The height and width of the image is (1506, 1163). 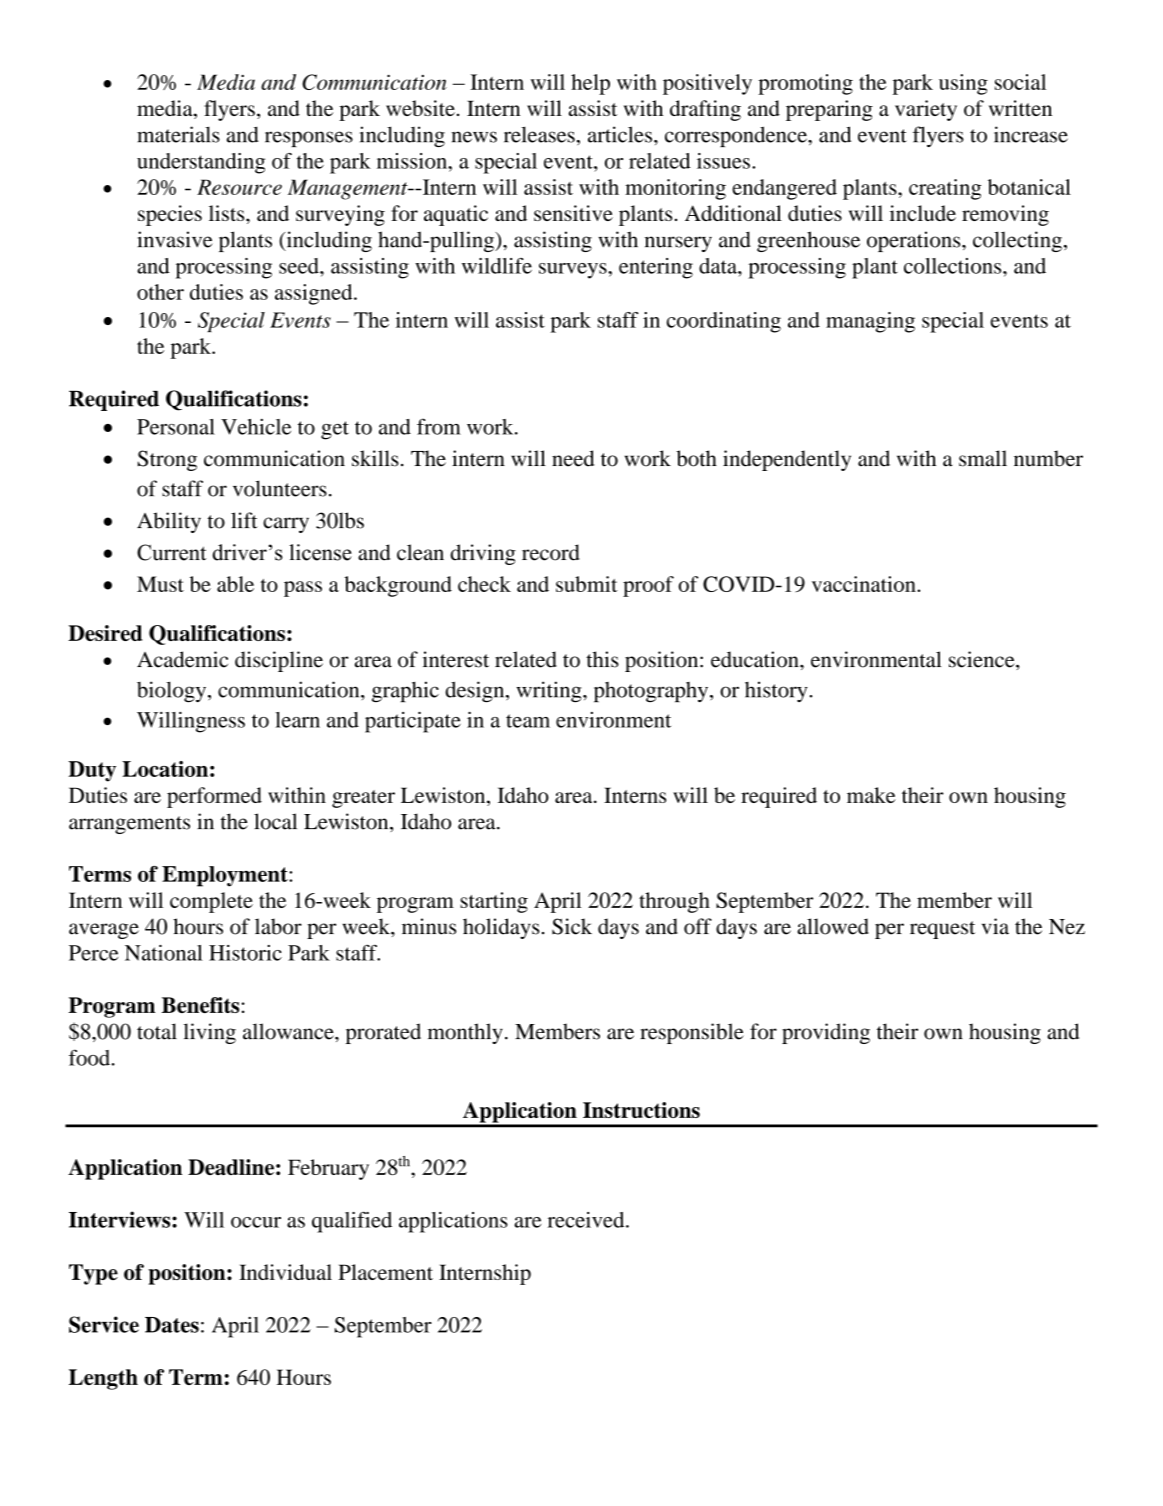 What do you see at coordinates (209, 1033) in the image?
I see `living` at bounding box center [209, 1033].
